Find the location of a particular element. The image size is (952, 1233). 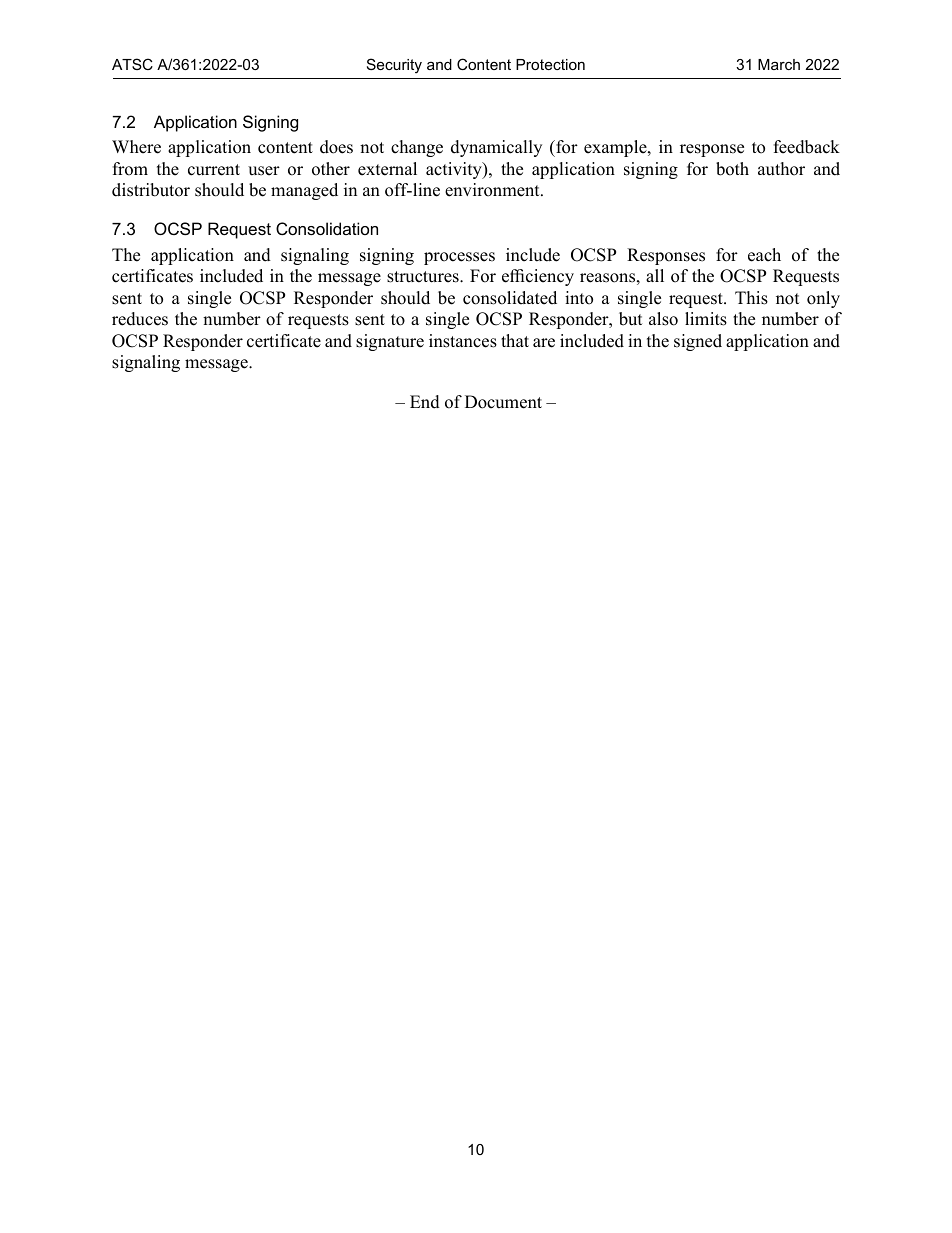

instances is located at coordinates (463, 341).
